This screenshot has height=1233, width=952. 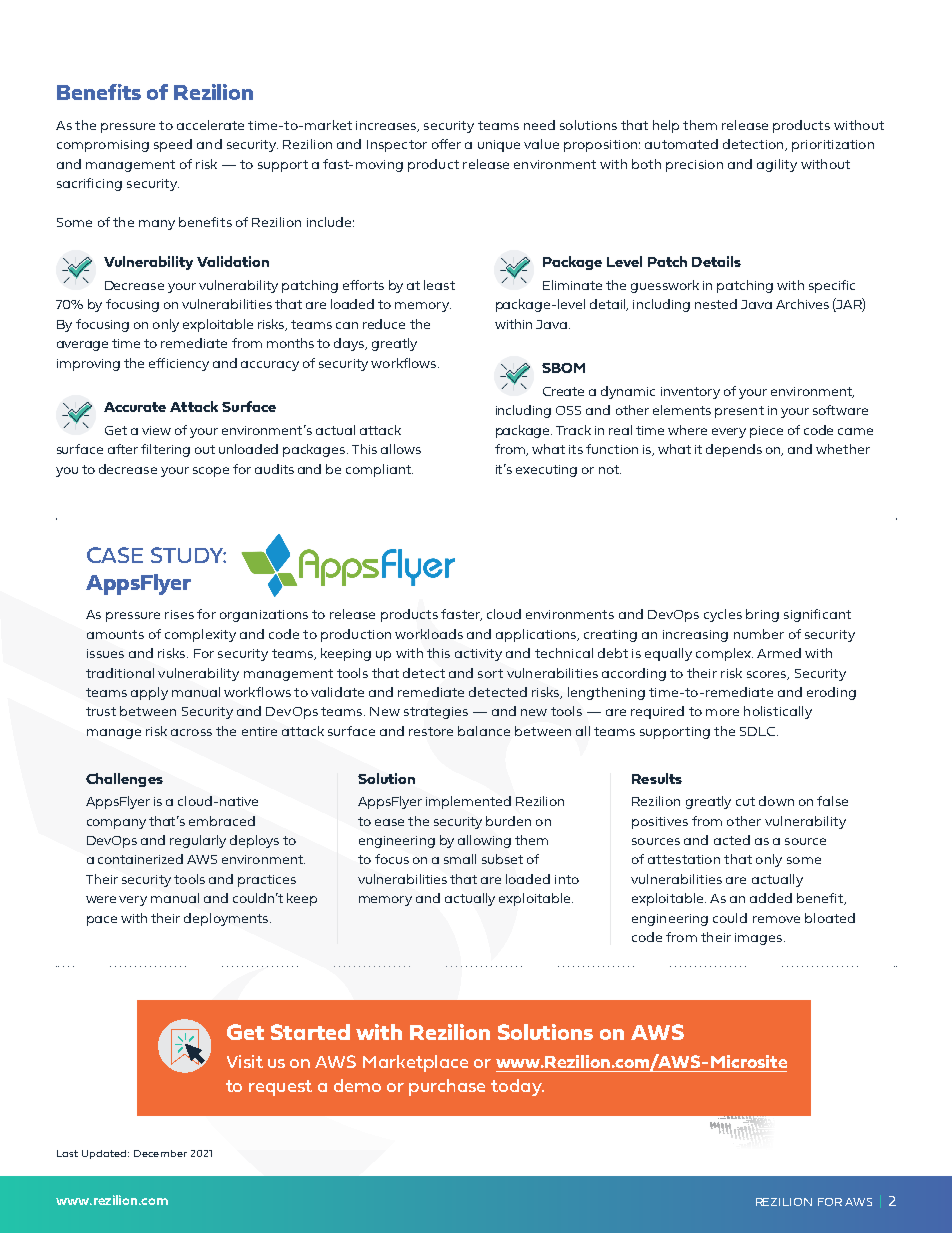 I want to click on today, so click(x=517, y=1087).
